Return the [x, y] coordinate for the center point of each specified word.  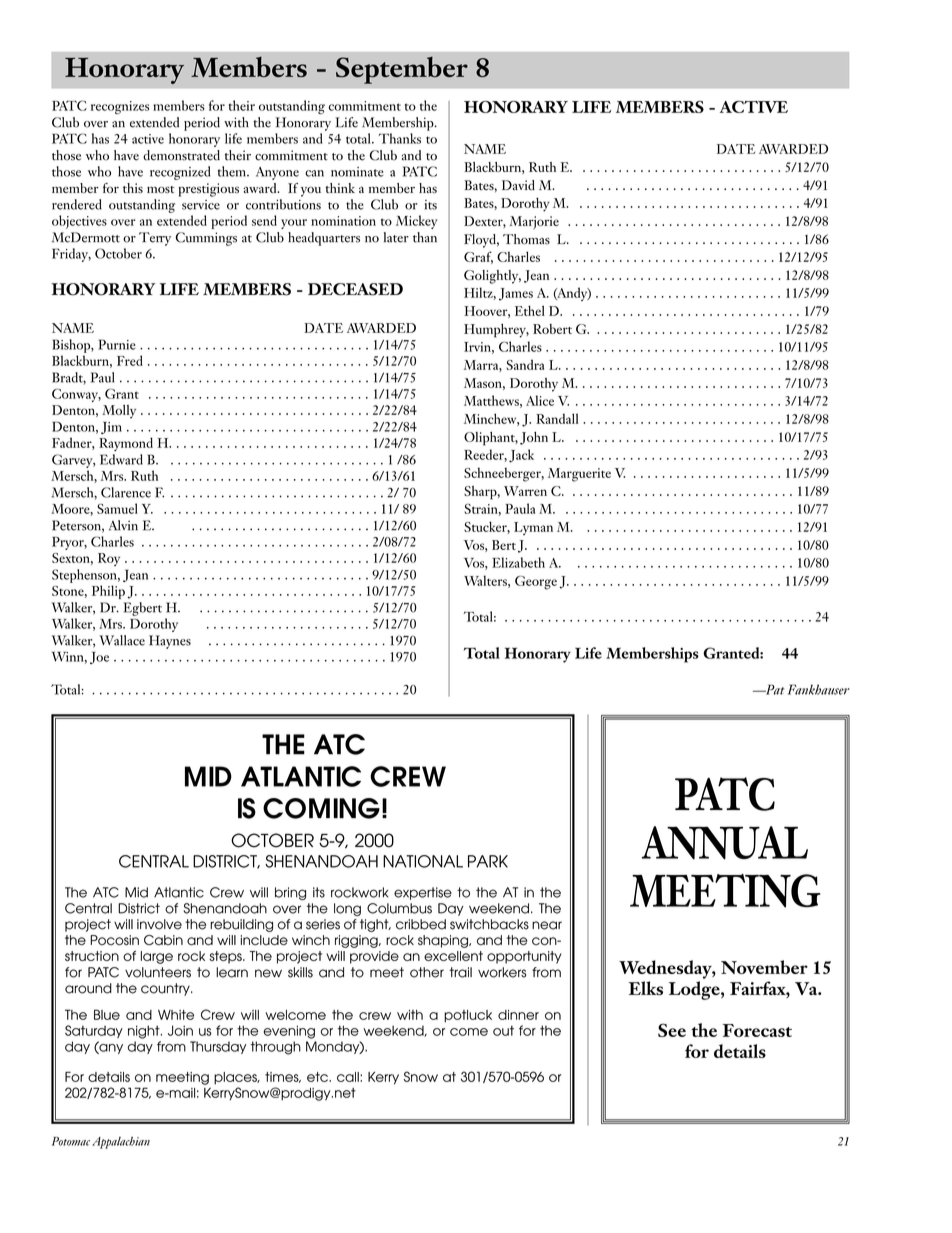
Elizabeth [518, 562]
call [349, 1077]
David [518, 185]
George [536, 583]
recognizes [120, 107]
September [402, 70]
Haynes [170, 642]
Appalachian [121, 1143]
